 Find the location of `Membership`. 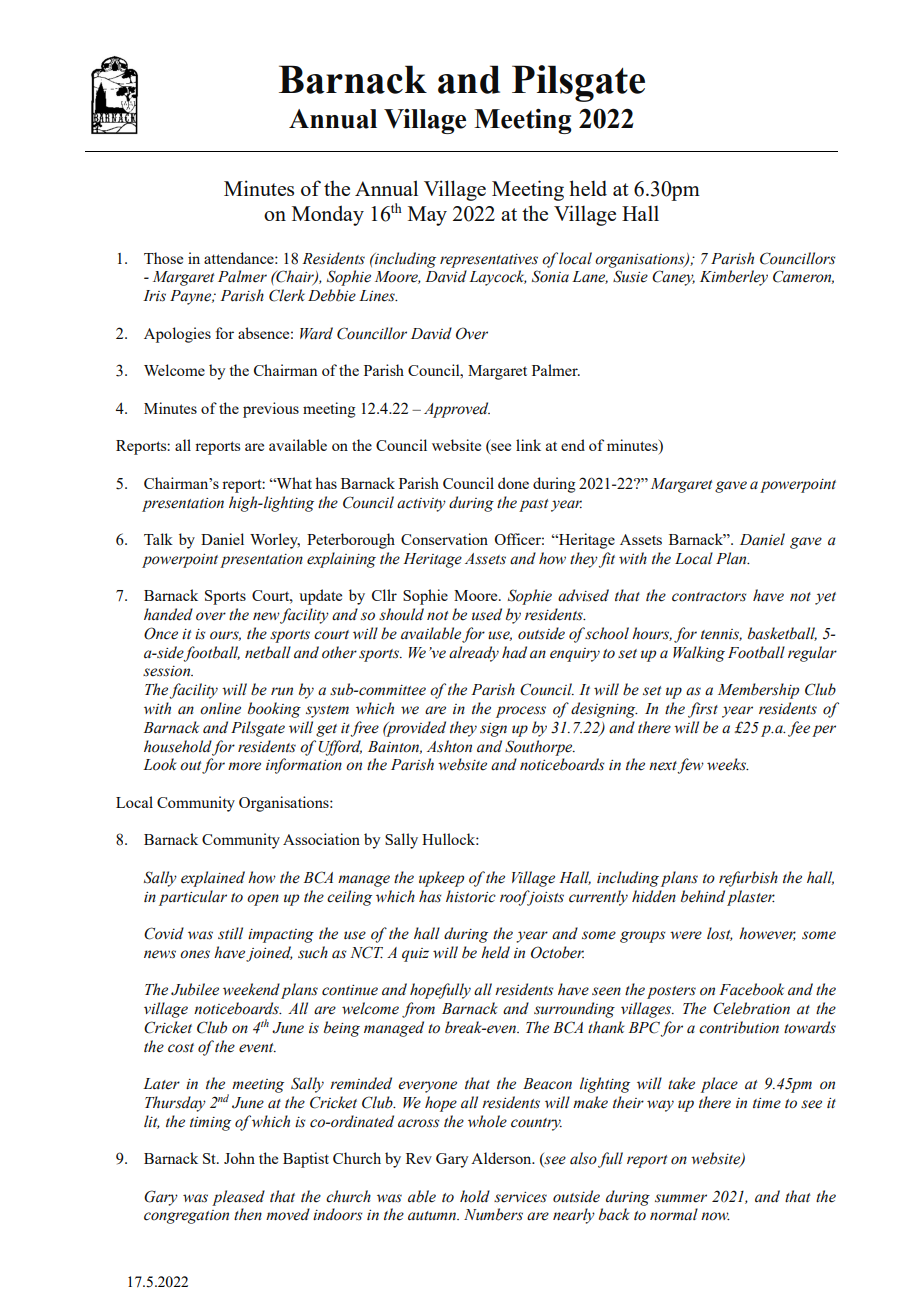

Membership is located at coordinates (758, 691).
